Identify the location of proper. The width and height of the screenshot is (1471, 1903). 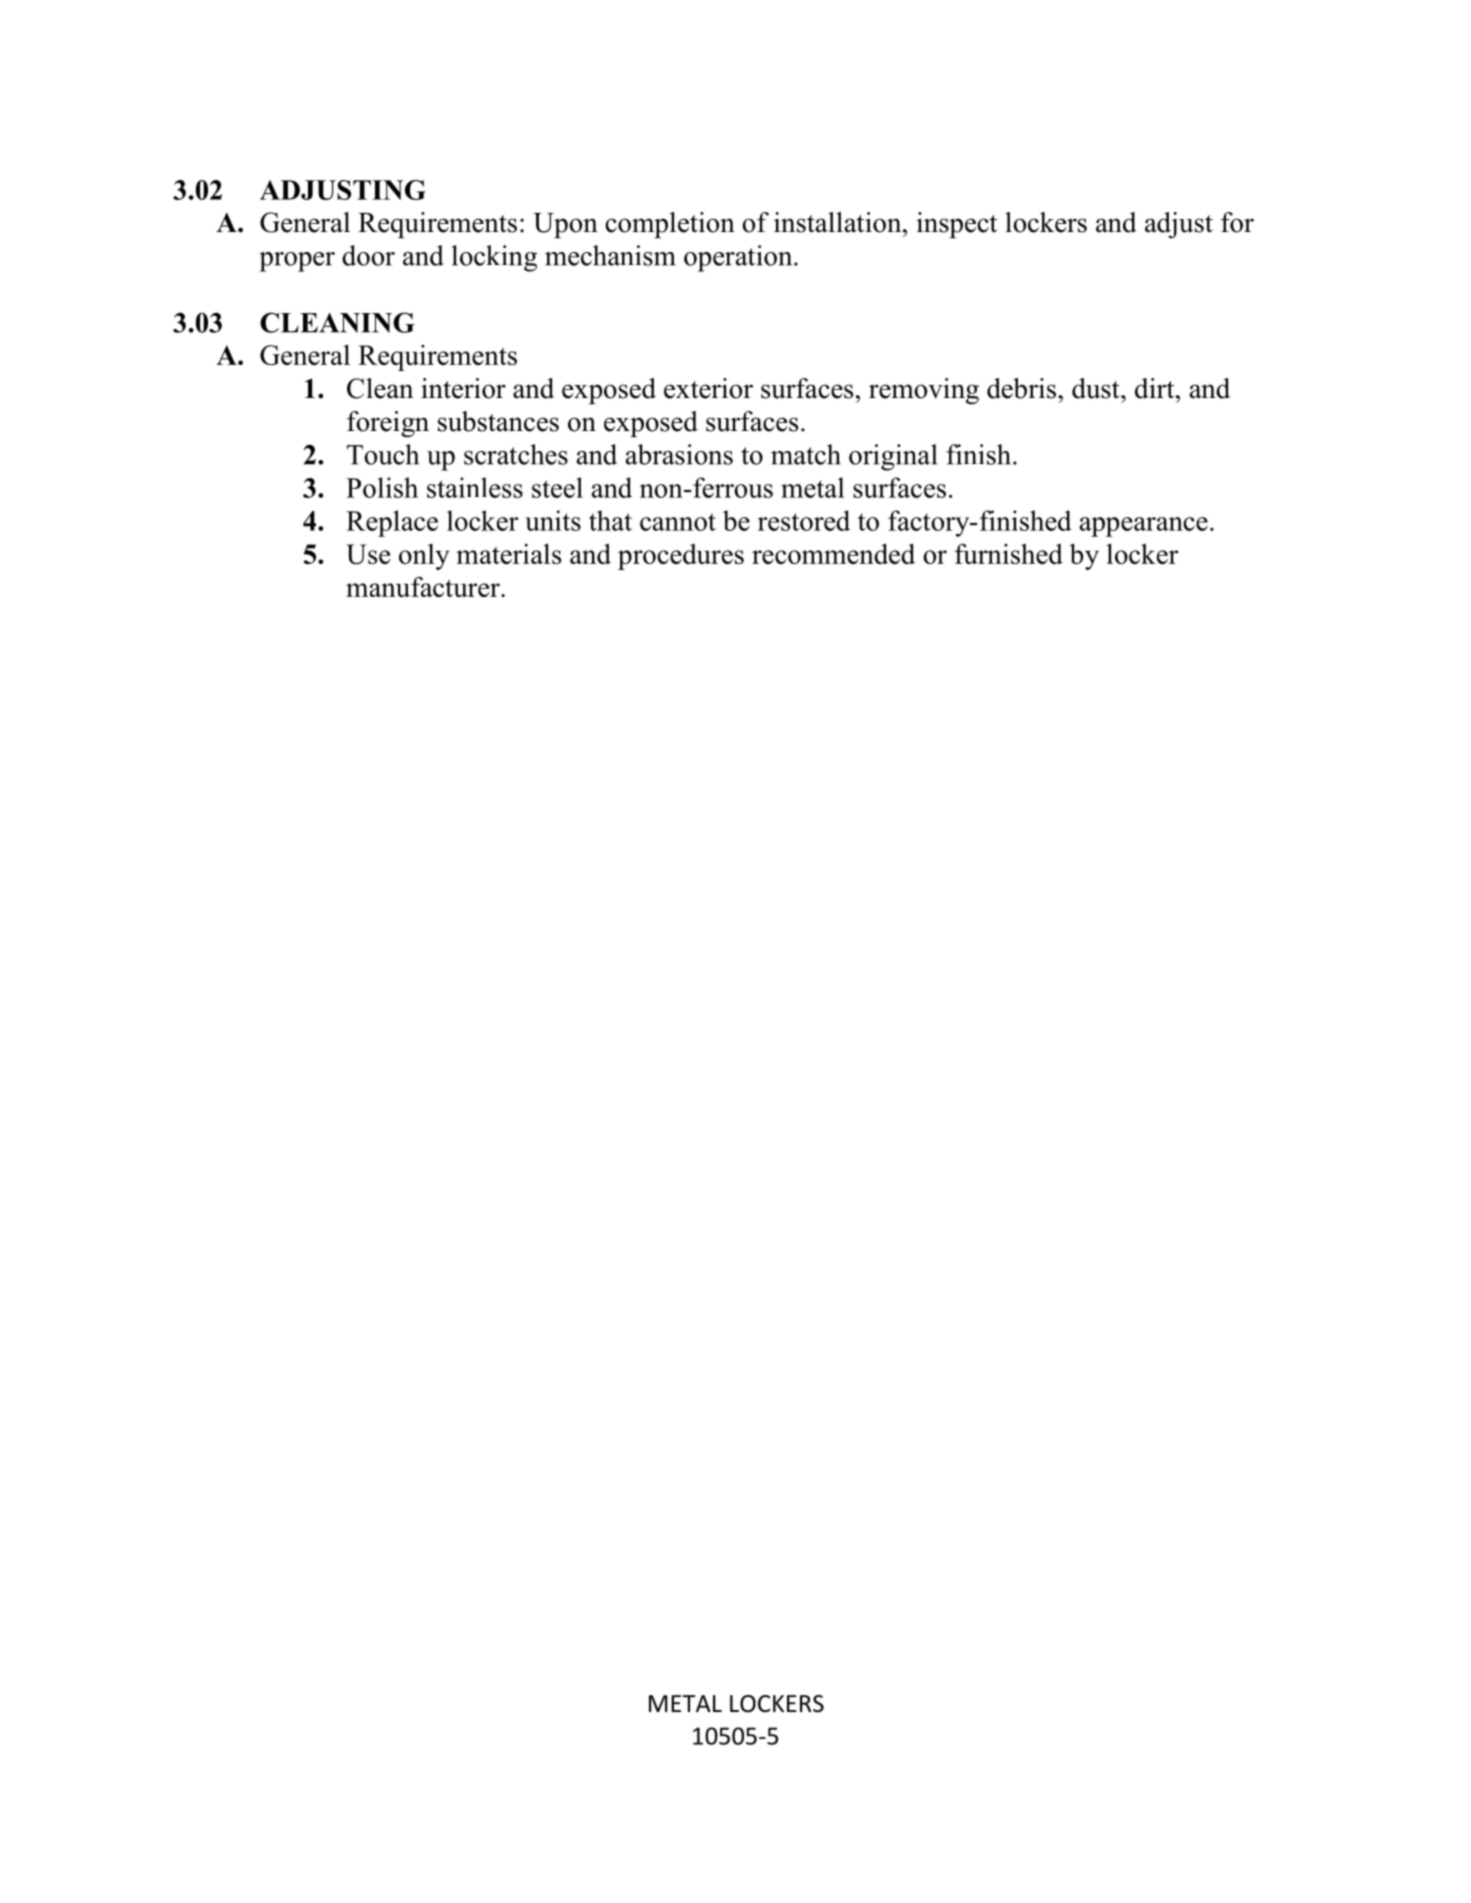
(297, 262).
